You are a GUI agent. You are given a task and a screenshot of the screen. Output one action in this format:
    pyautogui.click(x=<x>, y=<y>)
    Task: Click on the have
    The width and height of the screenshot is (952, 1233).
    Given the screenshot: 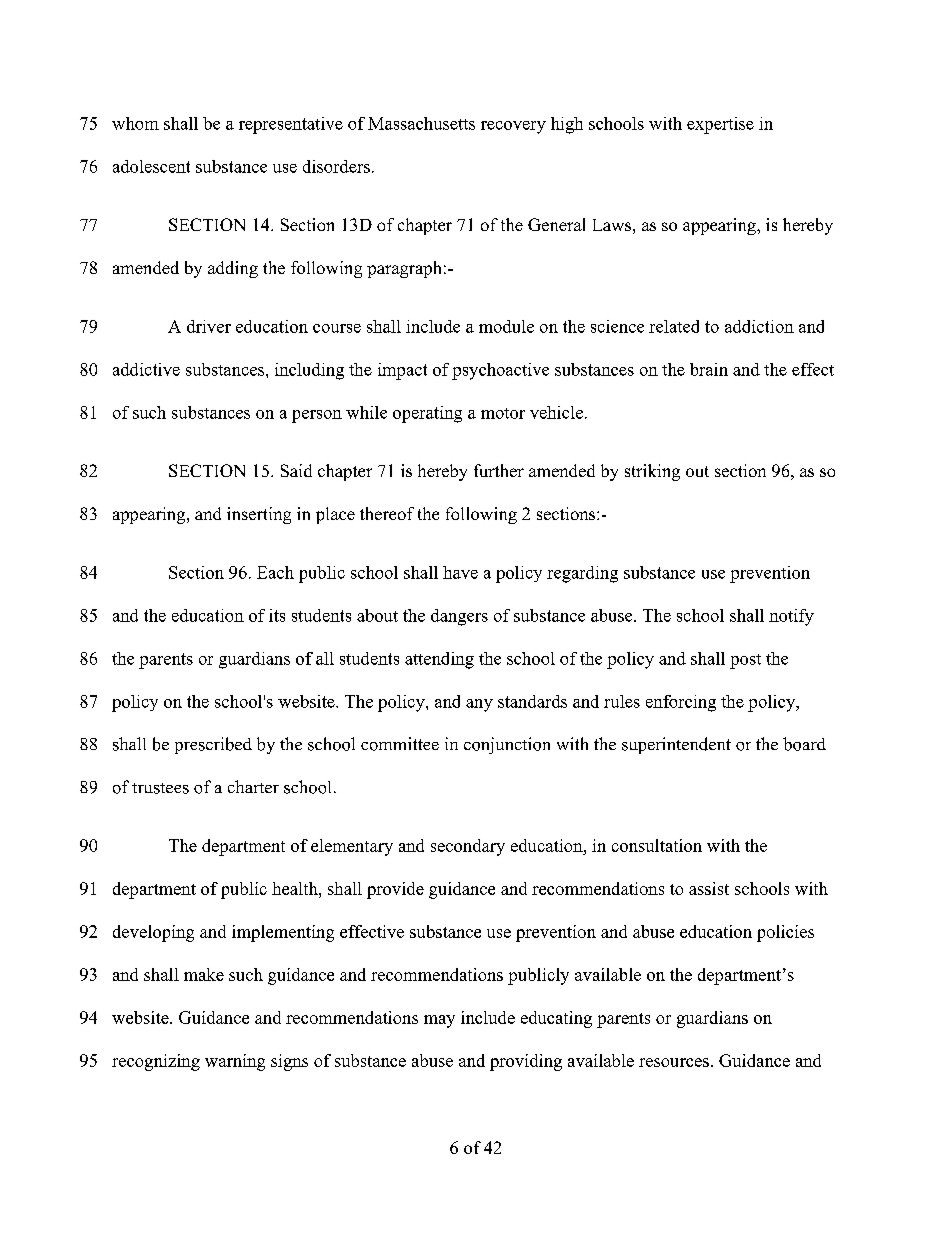 What is the action you would take?
    pyautogui.click(x=460, y=572)
